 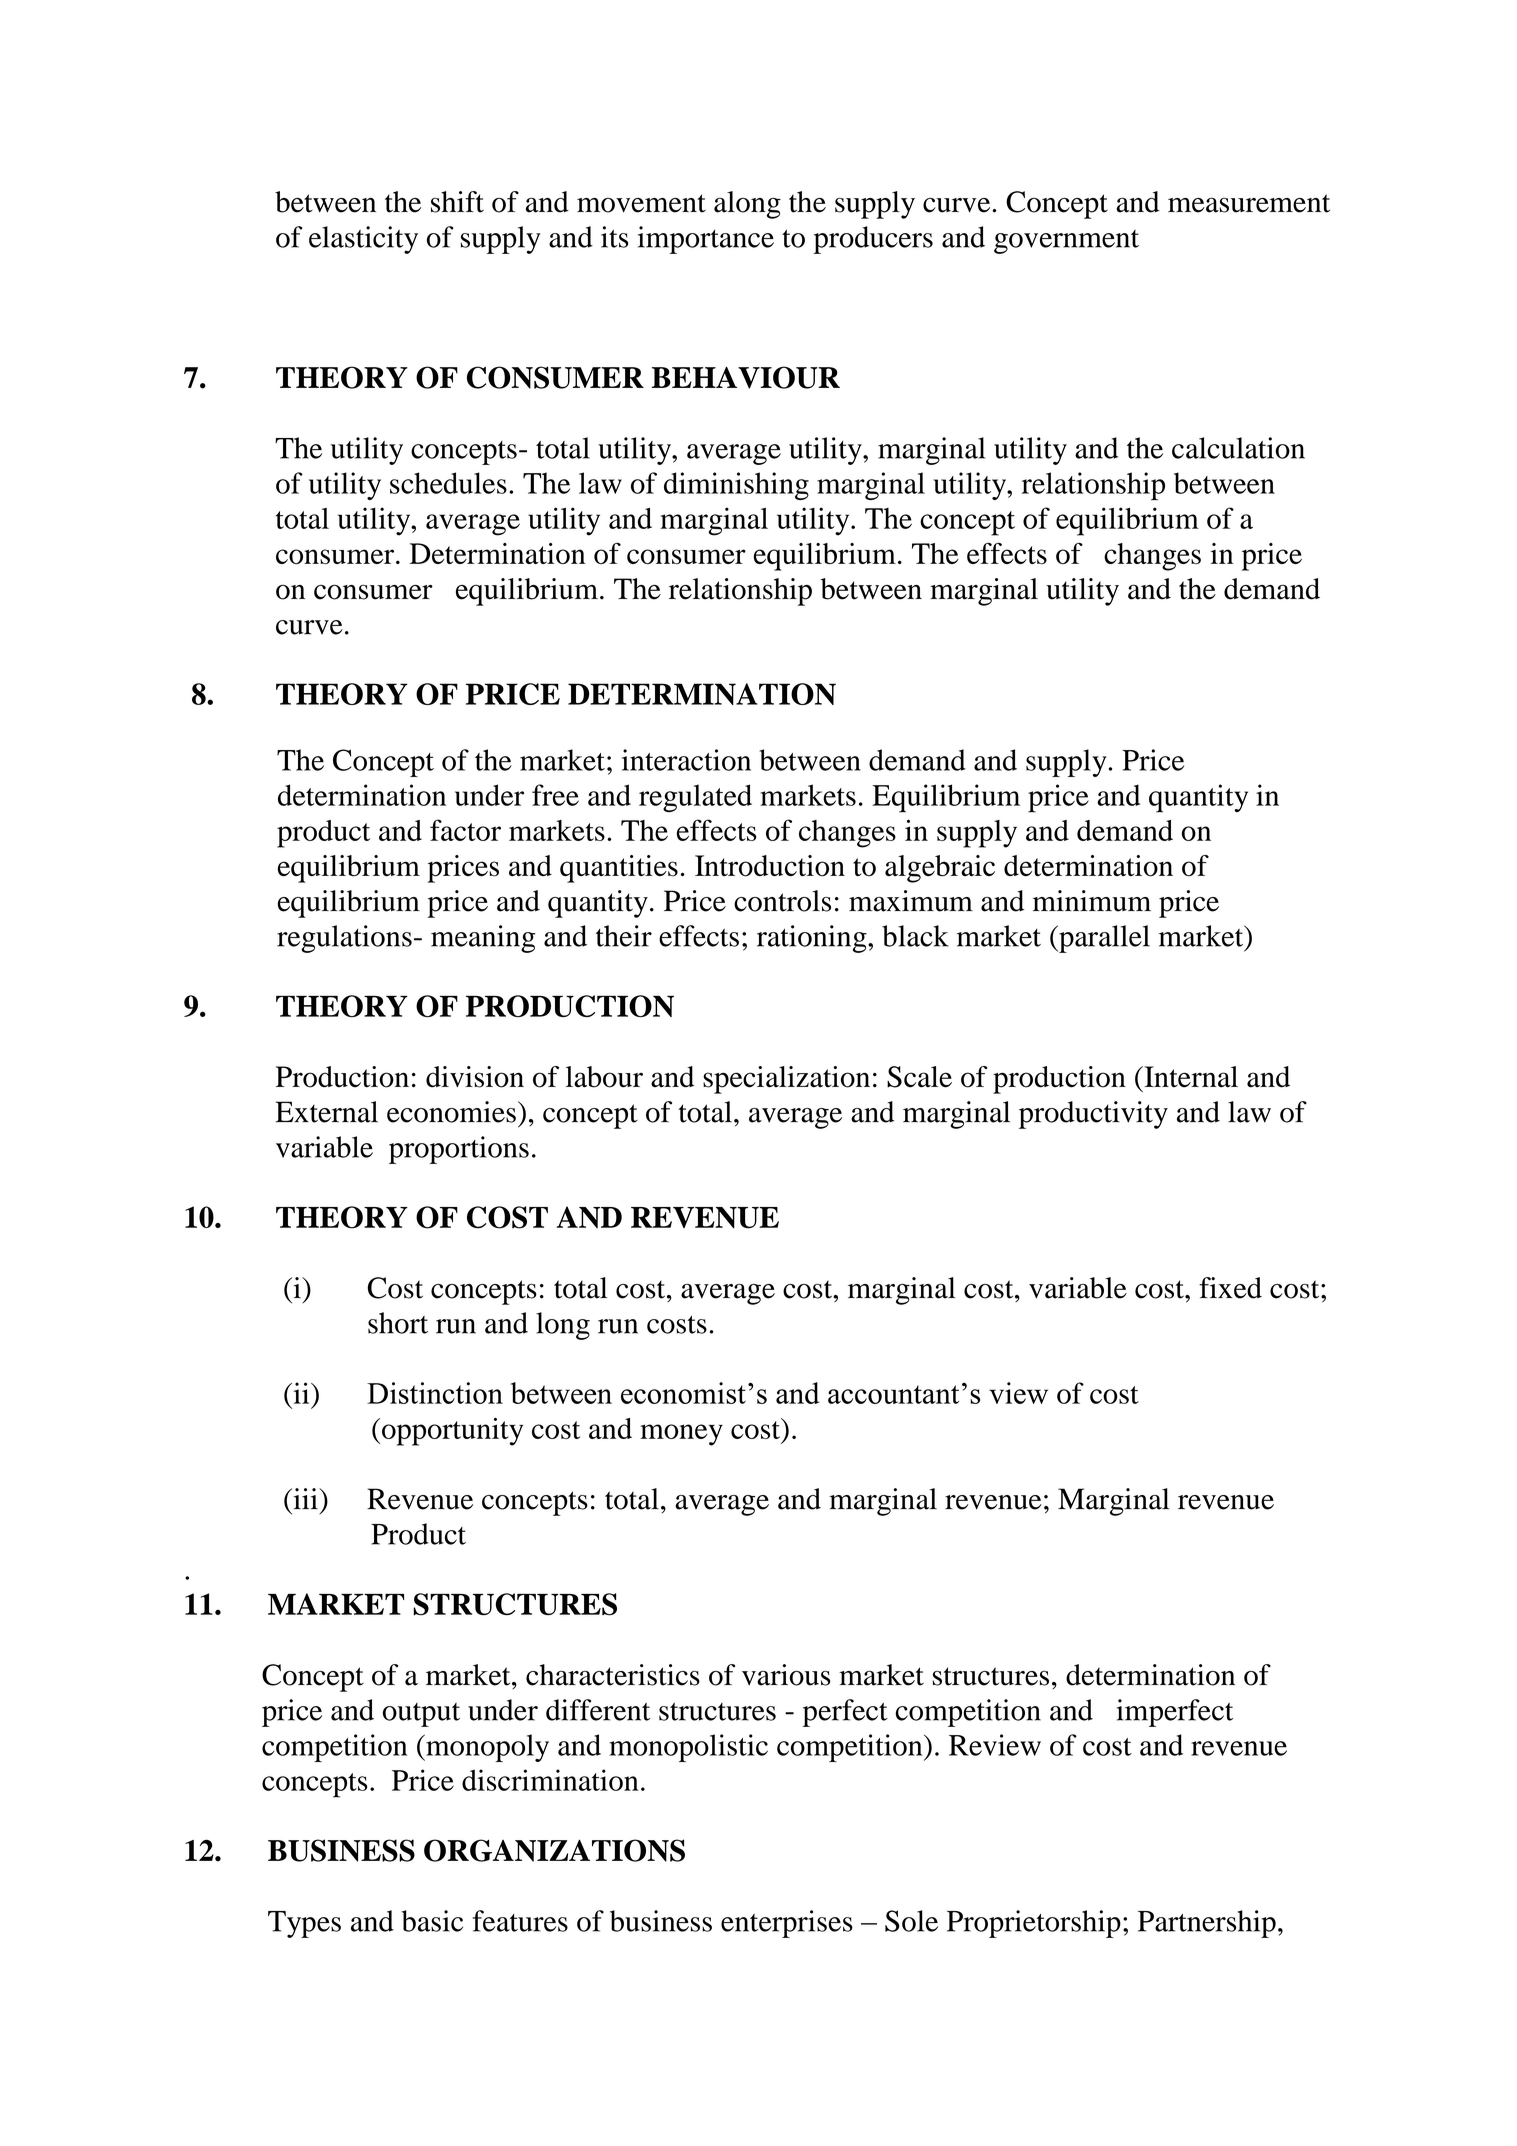 What do you see at coordinates (1190, 1077) in the screenshot?
I see `Internal` at bounding box center [1190, 1077].
